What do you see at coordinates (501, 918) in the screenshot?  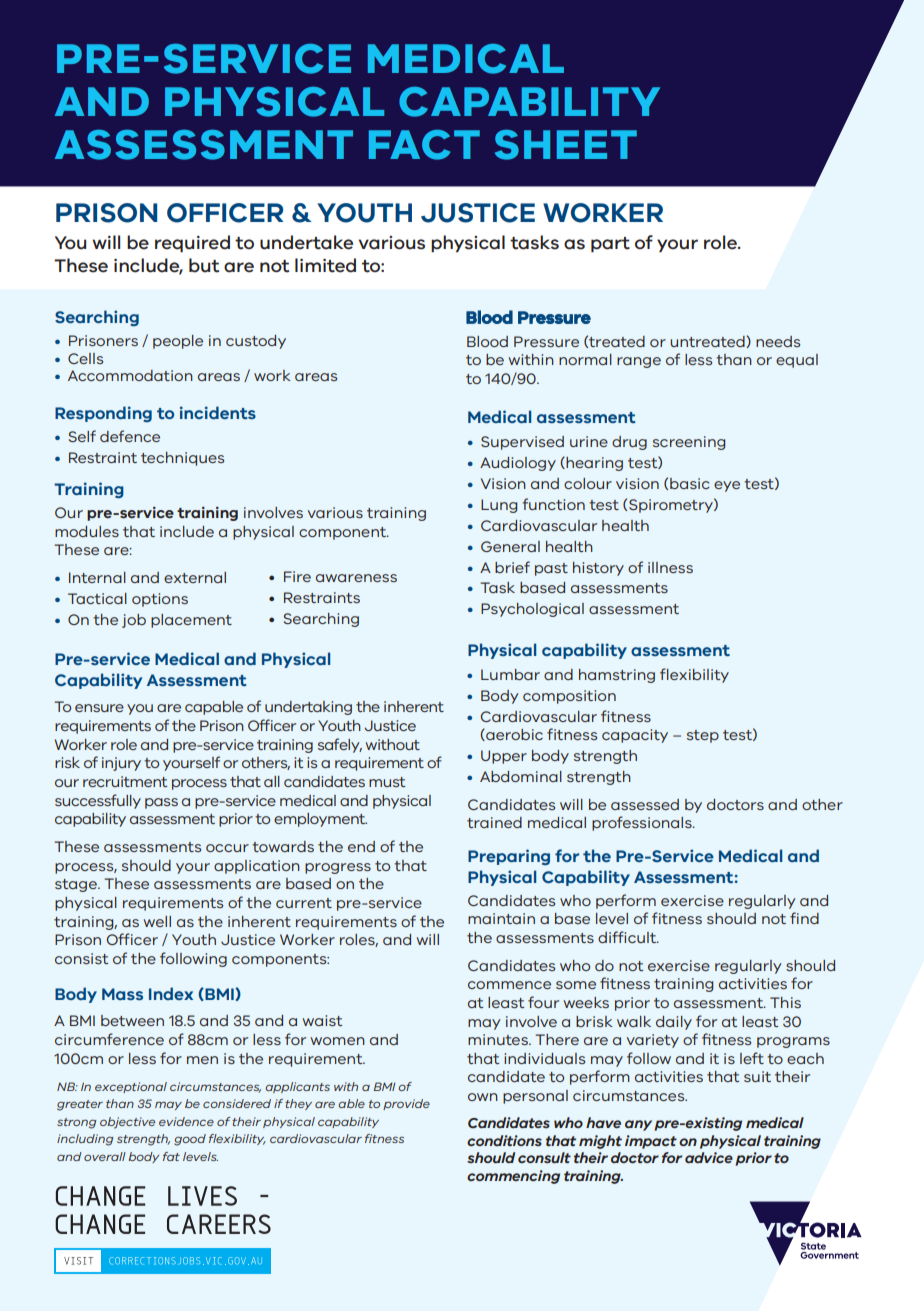 I see `maintain` at bounding box center [501, 918].
